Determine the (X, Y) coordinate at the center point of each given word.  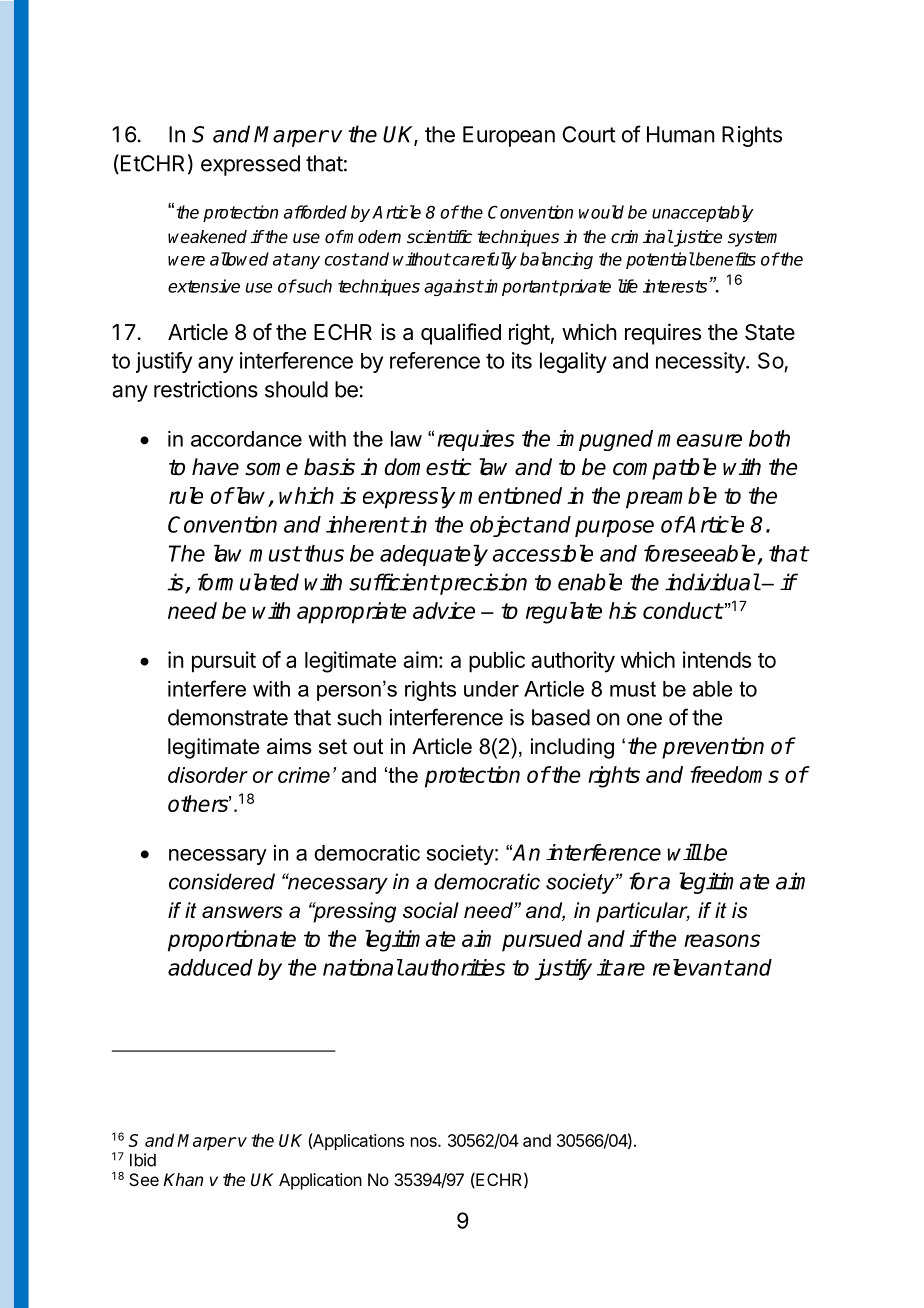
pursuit (224, 662)
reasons (722, 940)
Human (681, 134)
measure (699, 440)
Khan (183, 1180)
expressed (250, 165)
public (497, 662)
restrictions (206, 389)
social (431, 910)
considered (222, 881)
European (509, 136)
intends (717, 659)
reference (435, 360)
